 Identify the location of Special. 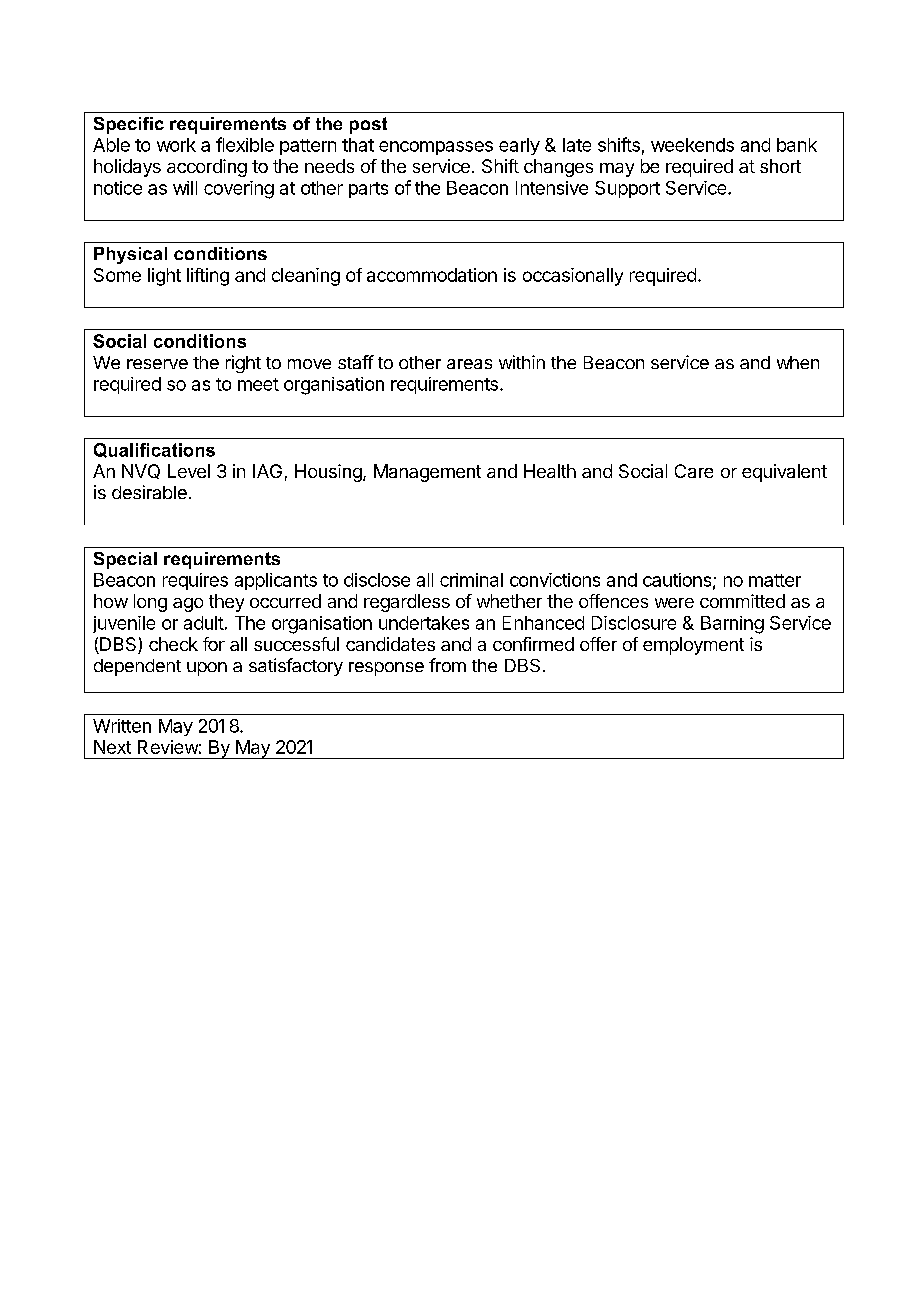
(125, 560).
